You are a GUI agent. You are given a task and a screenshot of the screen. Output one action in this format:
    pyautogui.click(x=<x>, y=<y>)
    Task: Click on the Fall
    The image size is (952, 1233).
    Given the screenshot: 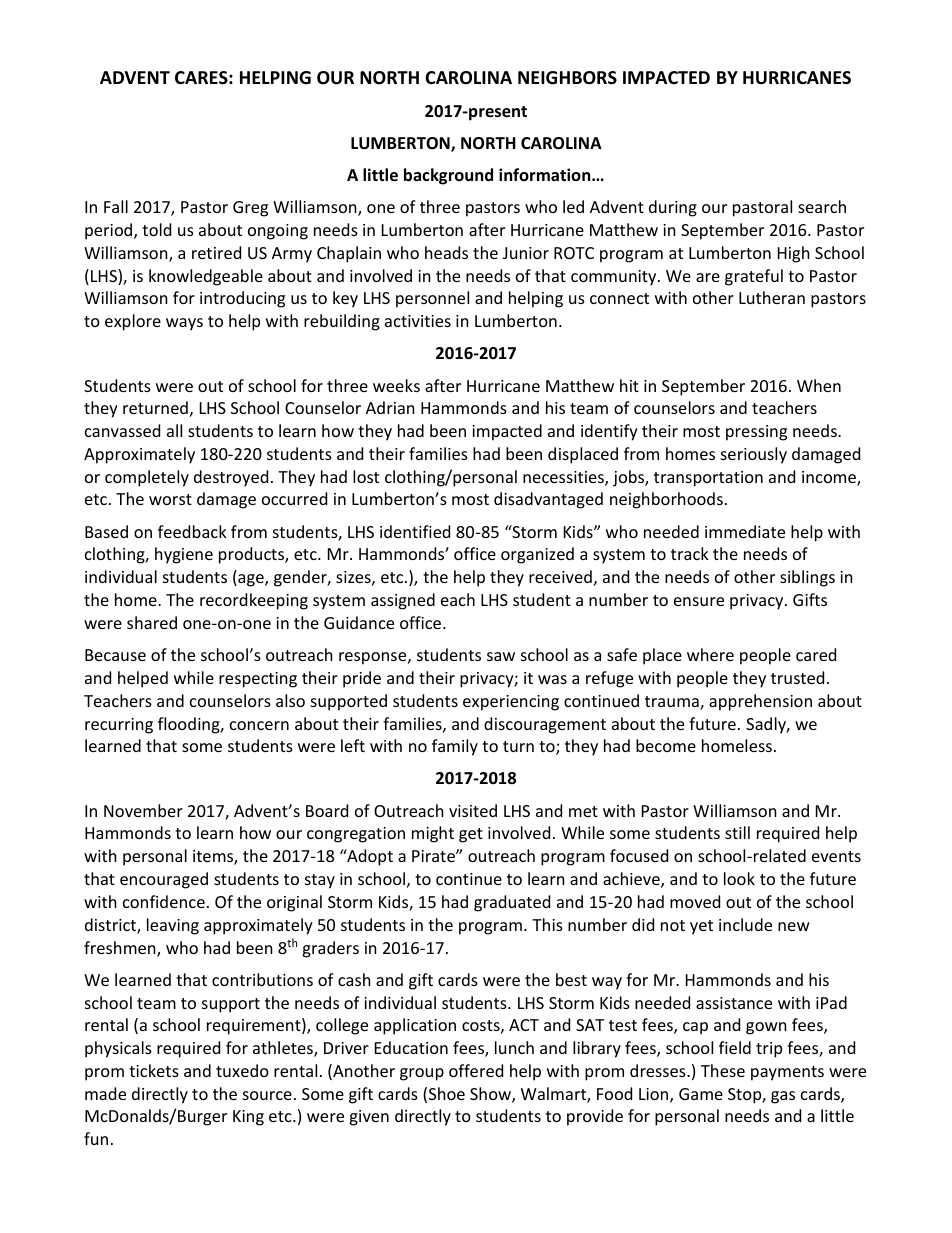 What is the action you would take?
    pyautogui.click(x=116, y=206)
